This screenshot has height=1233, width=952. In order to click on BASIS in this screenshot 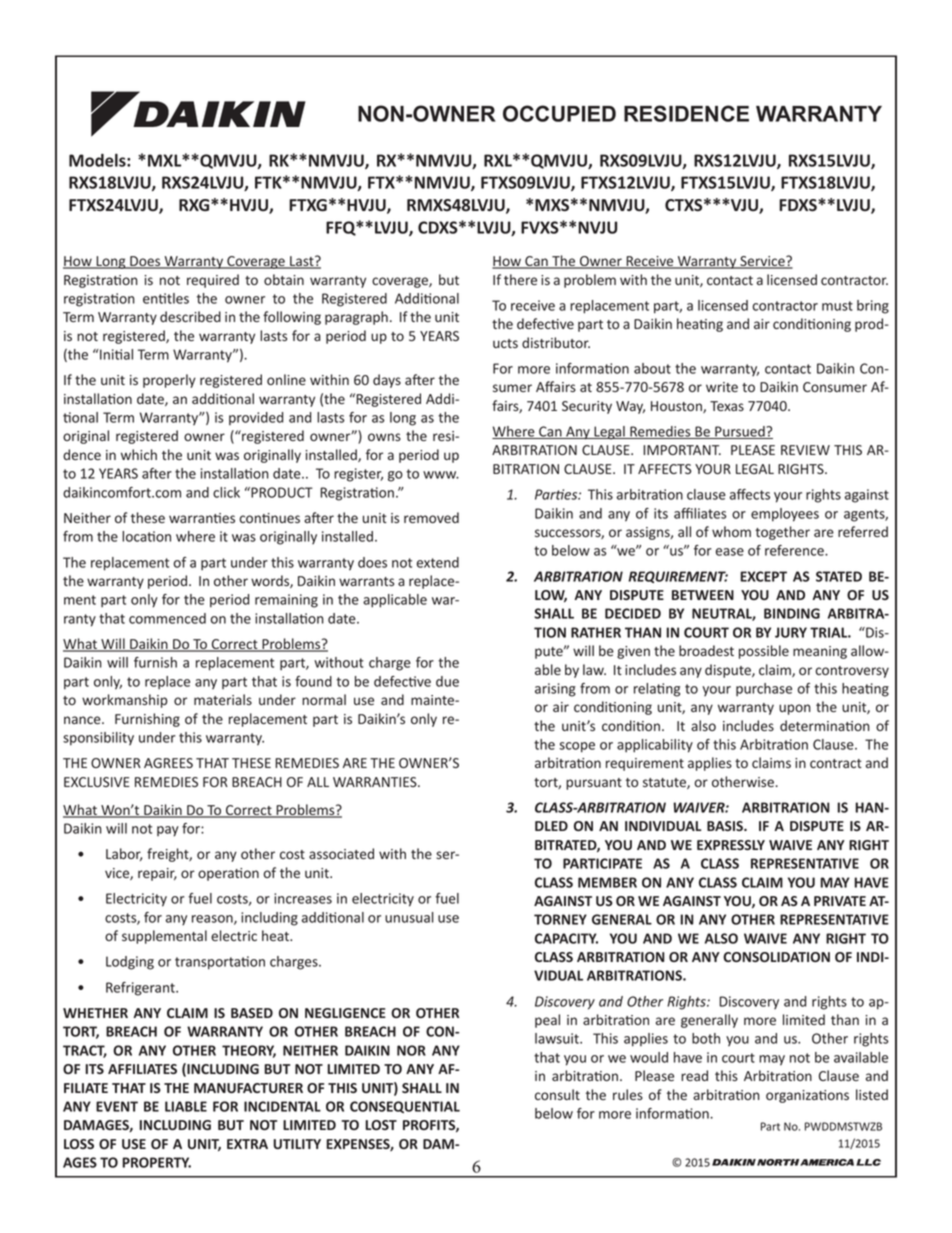, I will do `click(726, 826)`.
